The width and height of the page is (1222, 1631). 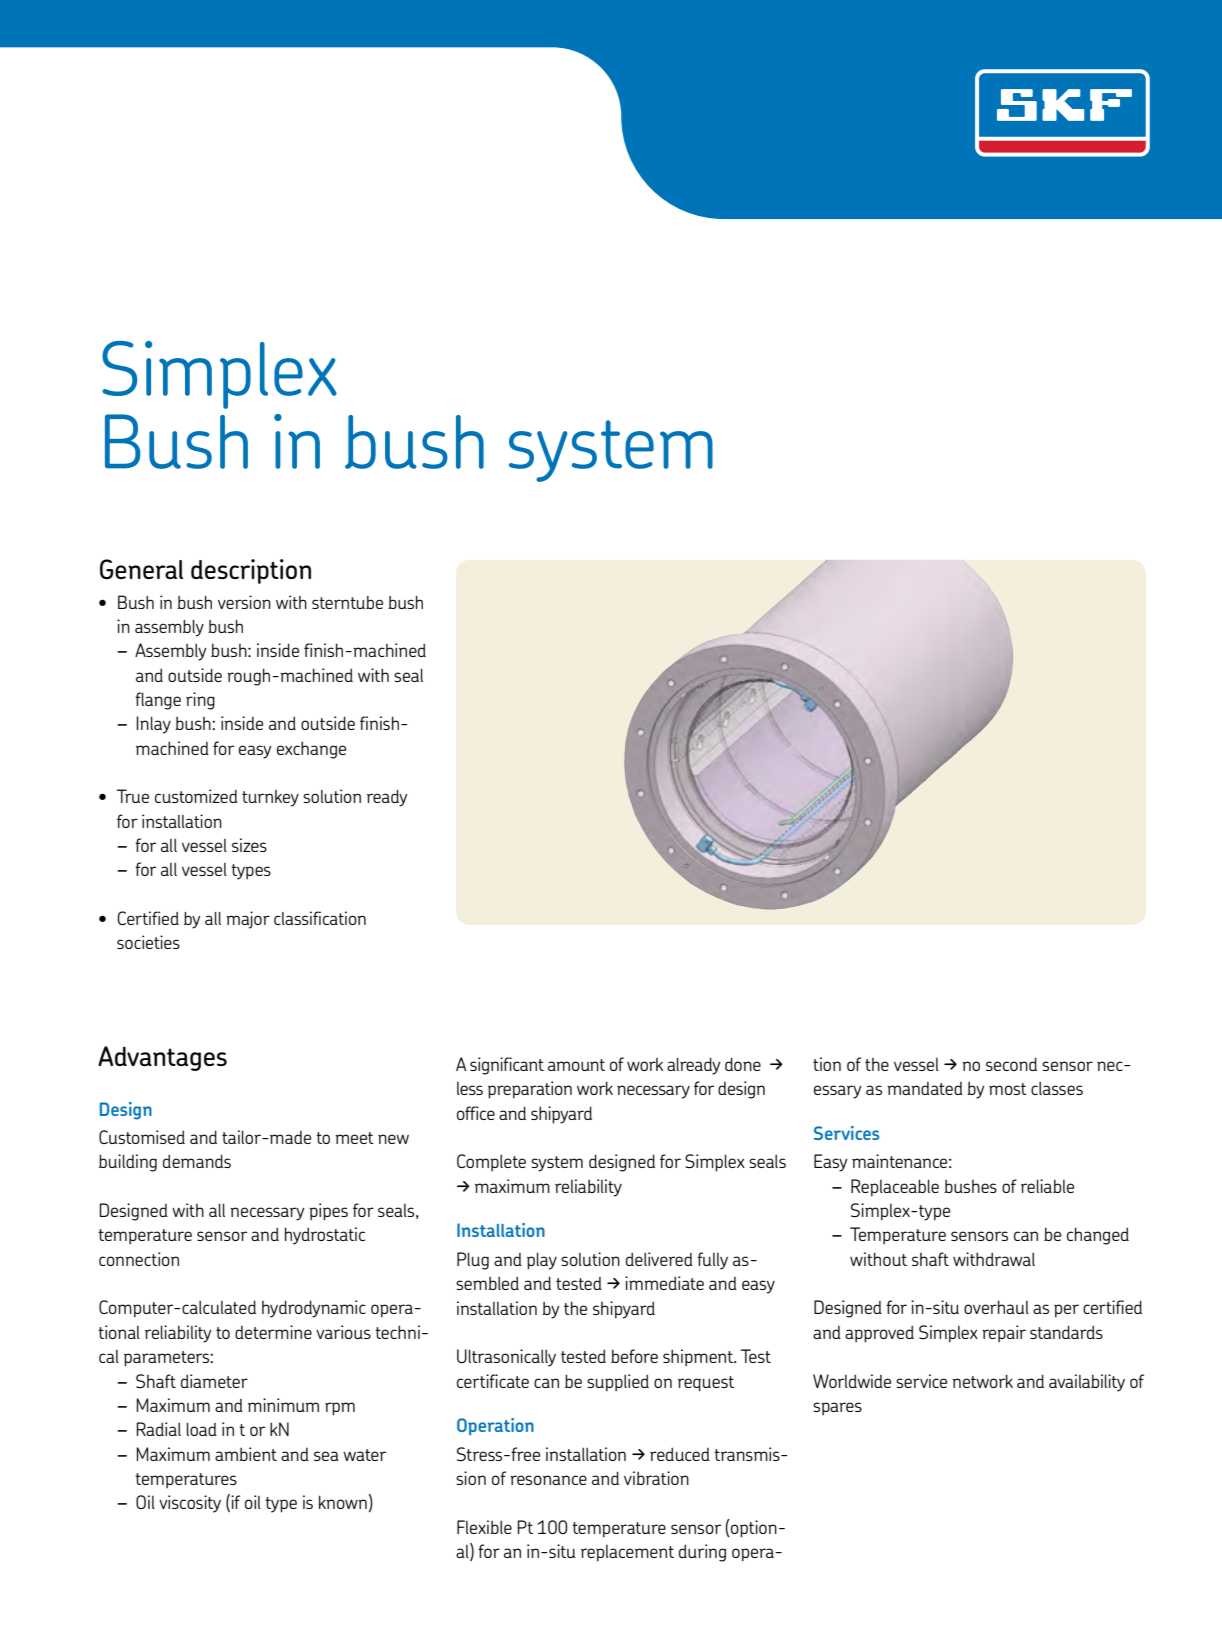 I want to click on most, so click(x=1008, y=1089).
